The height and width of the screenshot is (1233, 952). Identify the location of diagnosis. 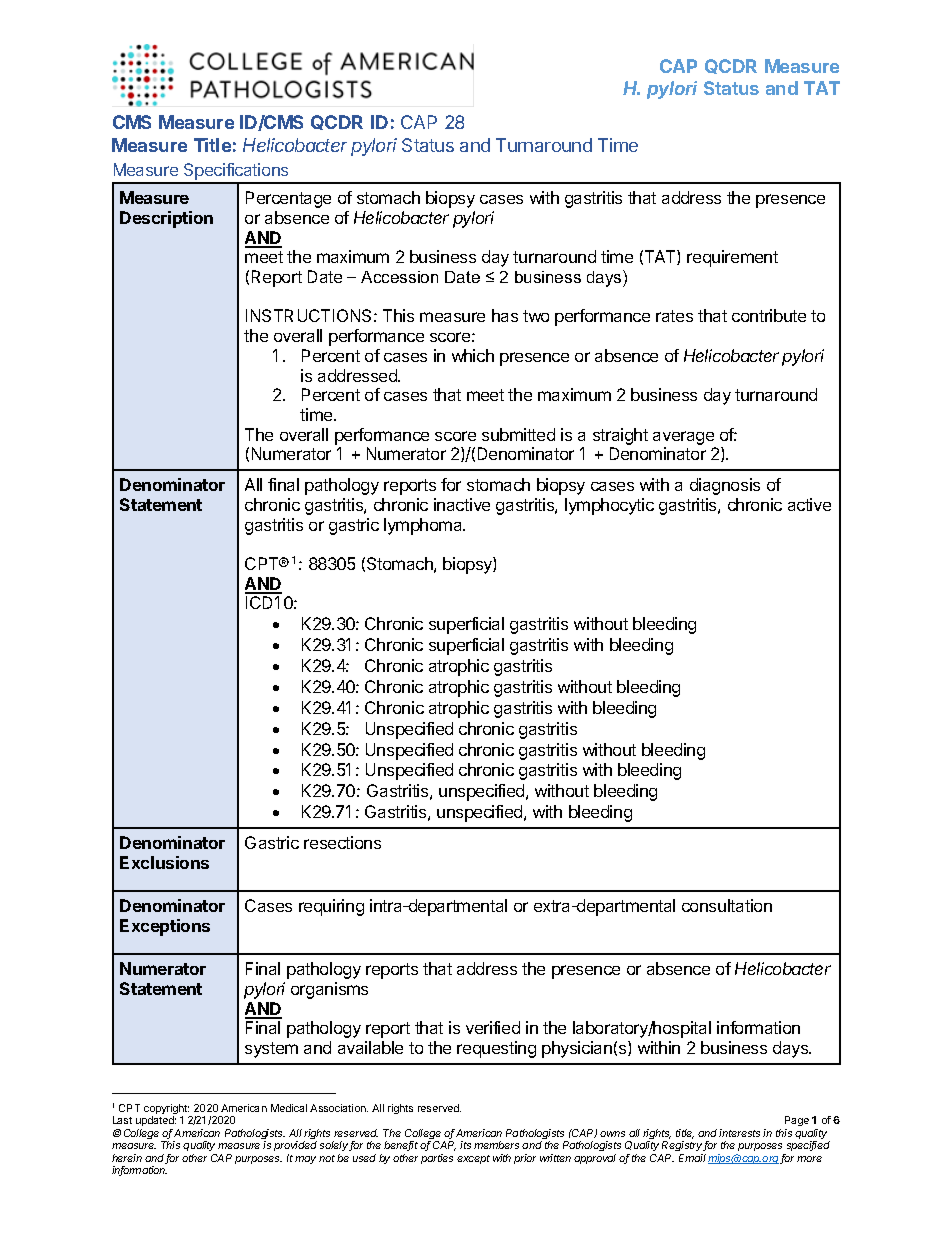
(725, 486).
